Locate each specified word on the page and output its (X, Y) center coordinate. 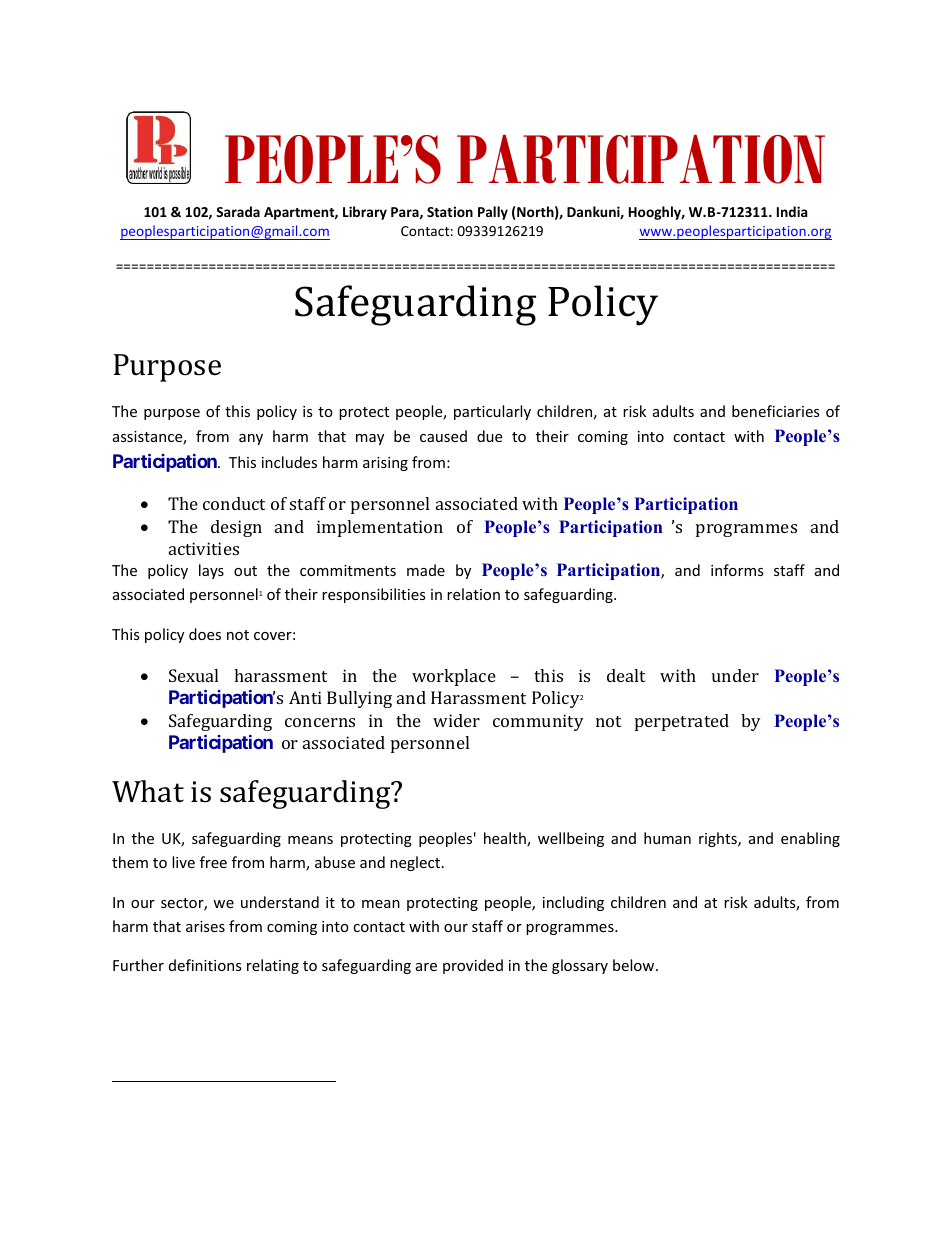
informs (737, 570)
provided (473, 966)
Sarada (238, 211)
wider (456, 720)
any (251, 439)
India (792, 211)
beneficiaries (776, 411)
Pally (493, 213)
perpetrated (682, 722)
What (148, 791)
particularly (492, 412)
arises (205, 926)
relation (473, 594)
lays (211, 571)
